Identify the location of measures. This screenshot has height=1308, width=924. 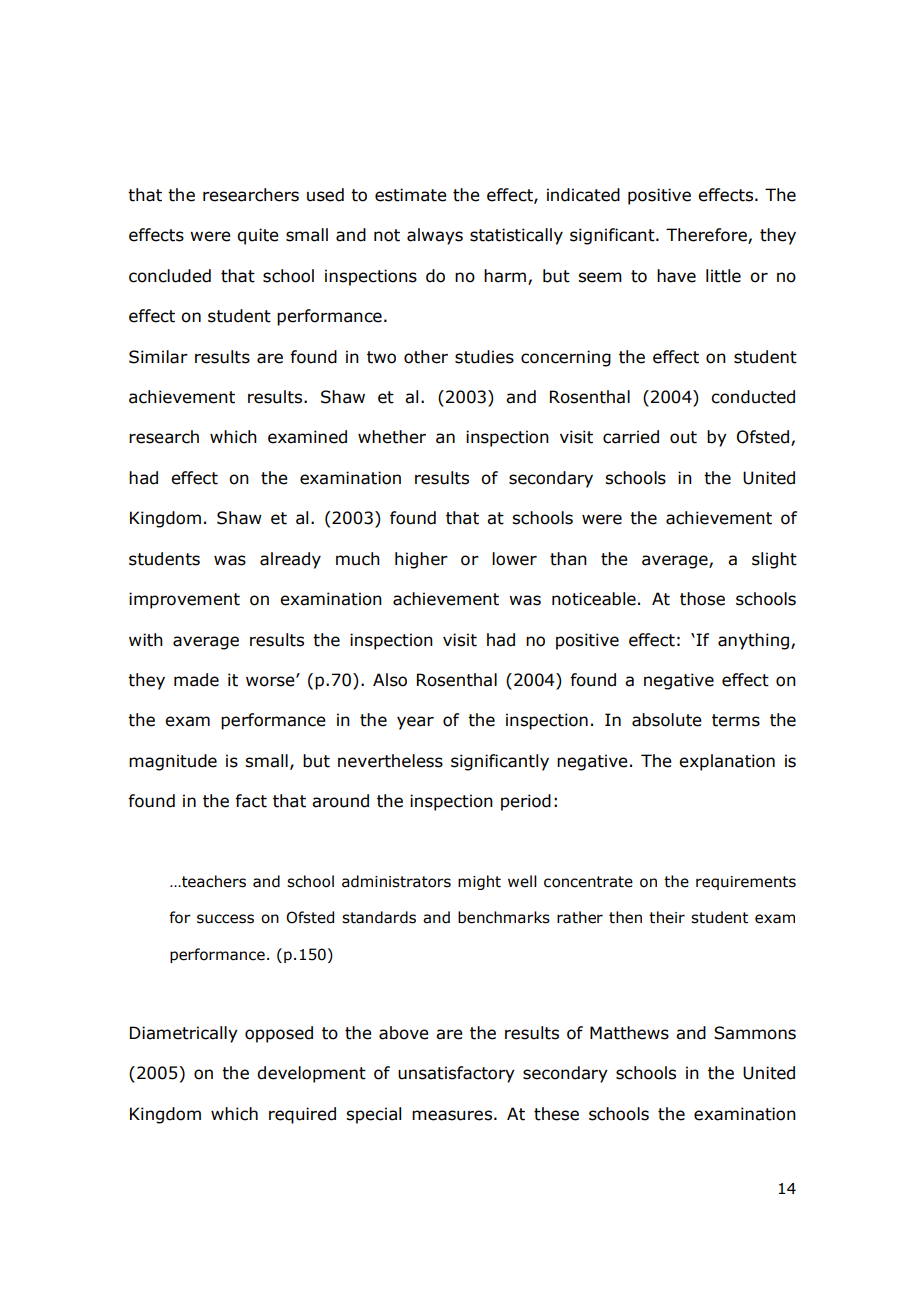
(452, 1115).
